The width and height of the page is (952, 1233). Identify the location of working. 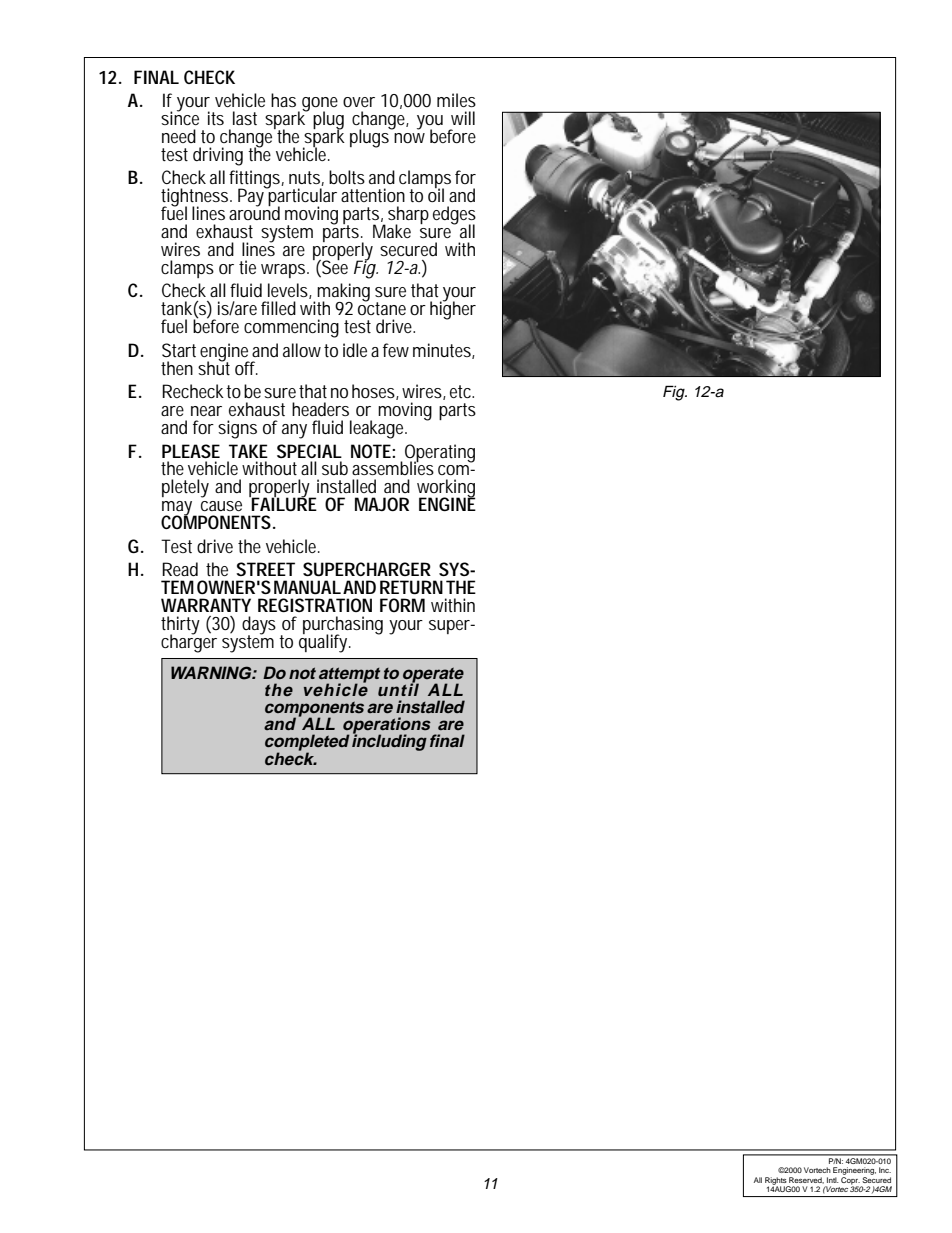
(446, 489).
